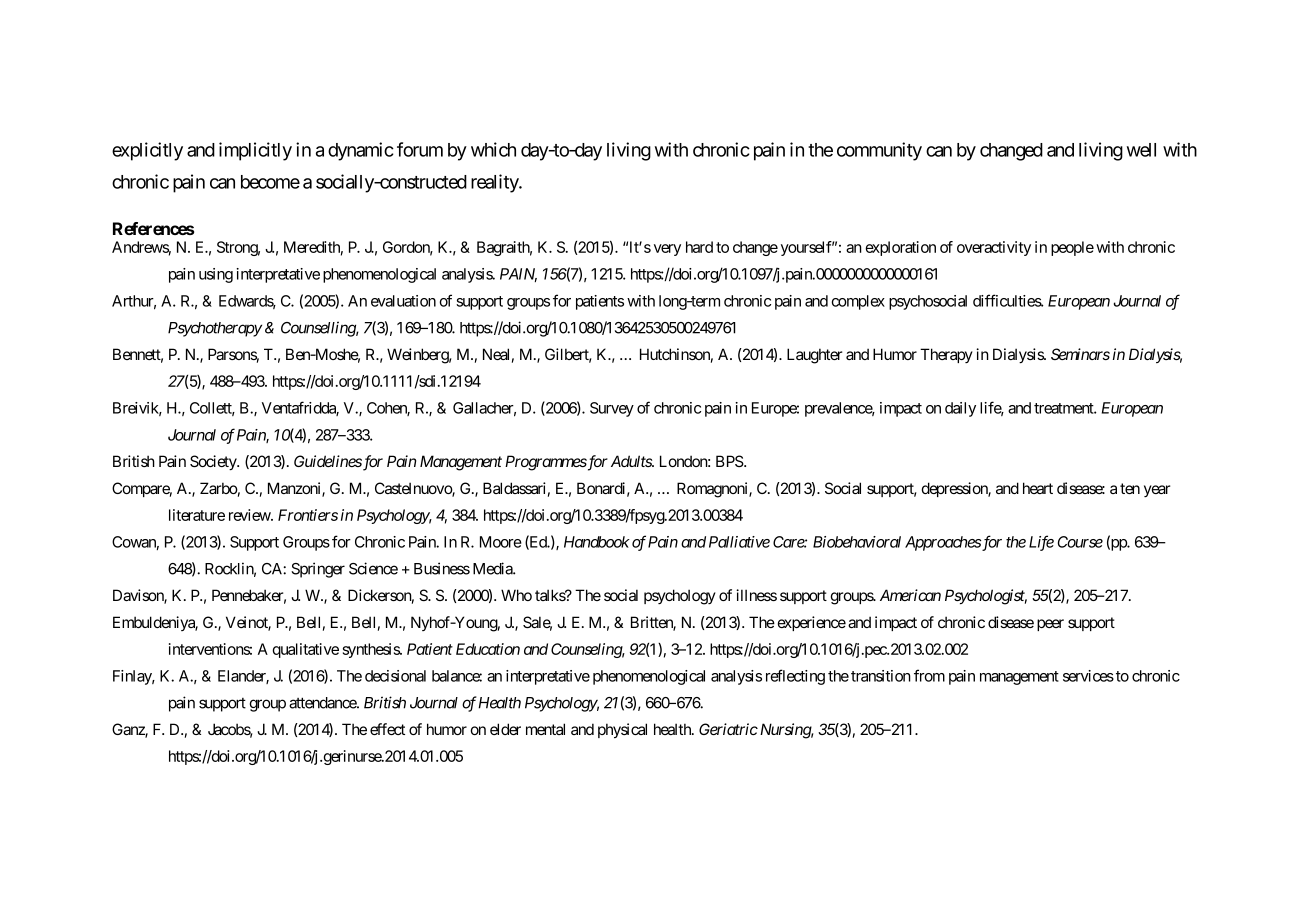 The width and height of the screenshot is (1309, 924). I want to click on Survey, so click(612, 409).
